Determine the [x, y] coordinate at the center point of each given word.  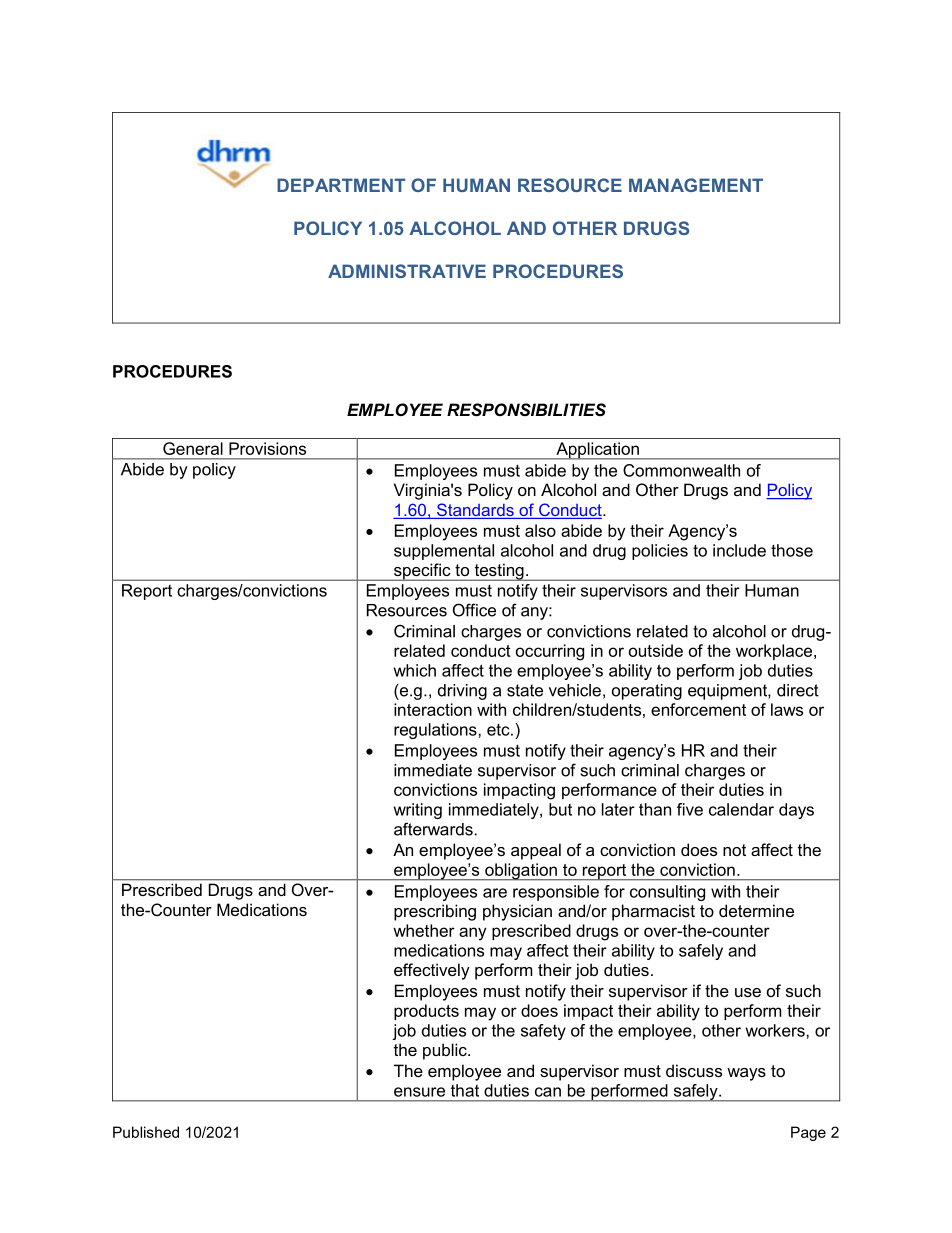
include [739, 550]
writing [418, 811]
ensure [419, 1092]
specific [422, 572]
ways [746, 1074]
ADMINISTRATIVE [407, 271]
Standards [475, 511]
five [690, 809]
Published [146, 1132]
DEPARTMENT [341, 185]
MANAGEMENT [696, 185]
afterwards [433, 829]
